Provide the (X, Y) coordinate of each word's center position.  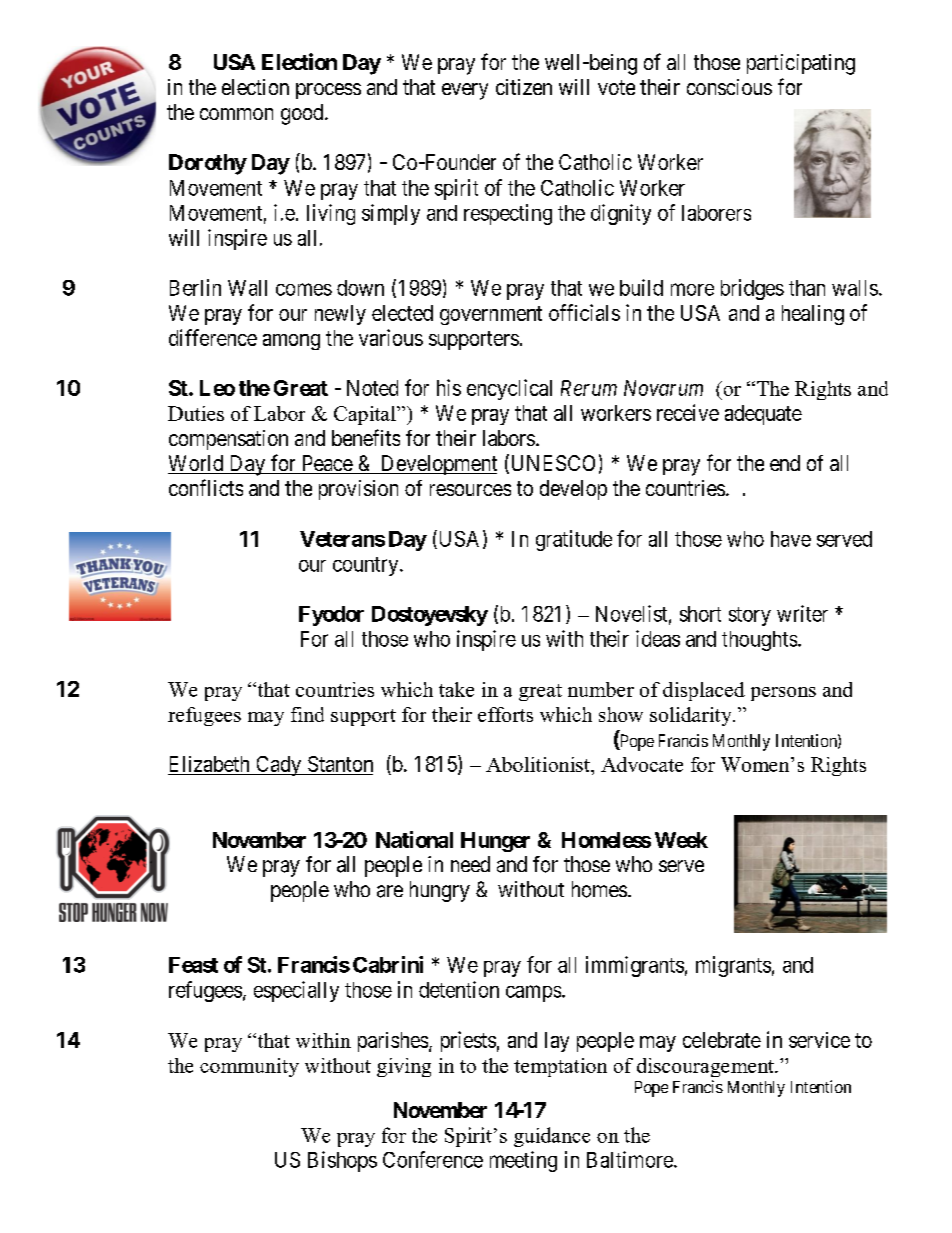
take (456, 689)
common (236, 114)
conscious (729, 87)
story (750, 616)
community (249, 1067)
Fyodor (331, 616)
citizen (524, 87)
